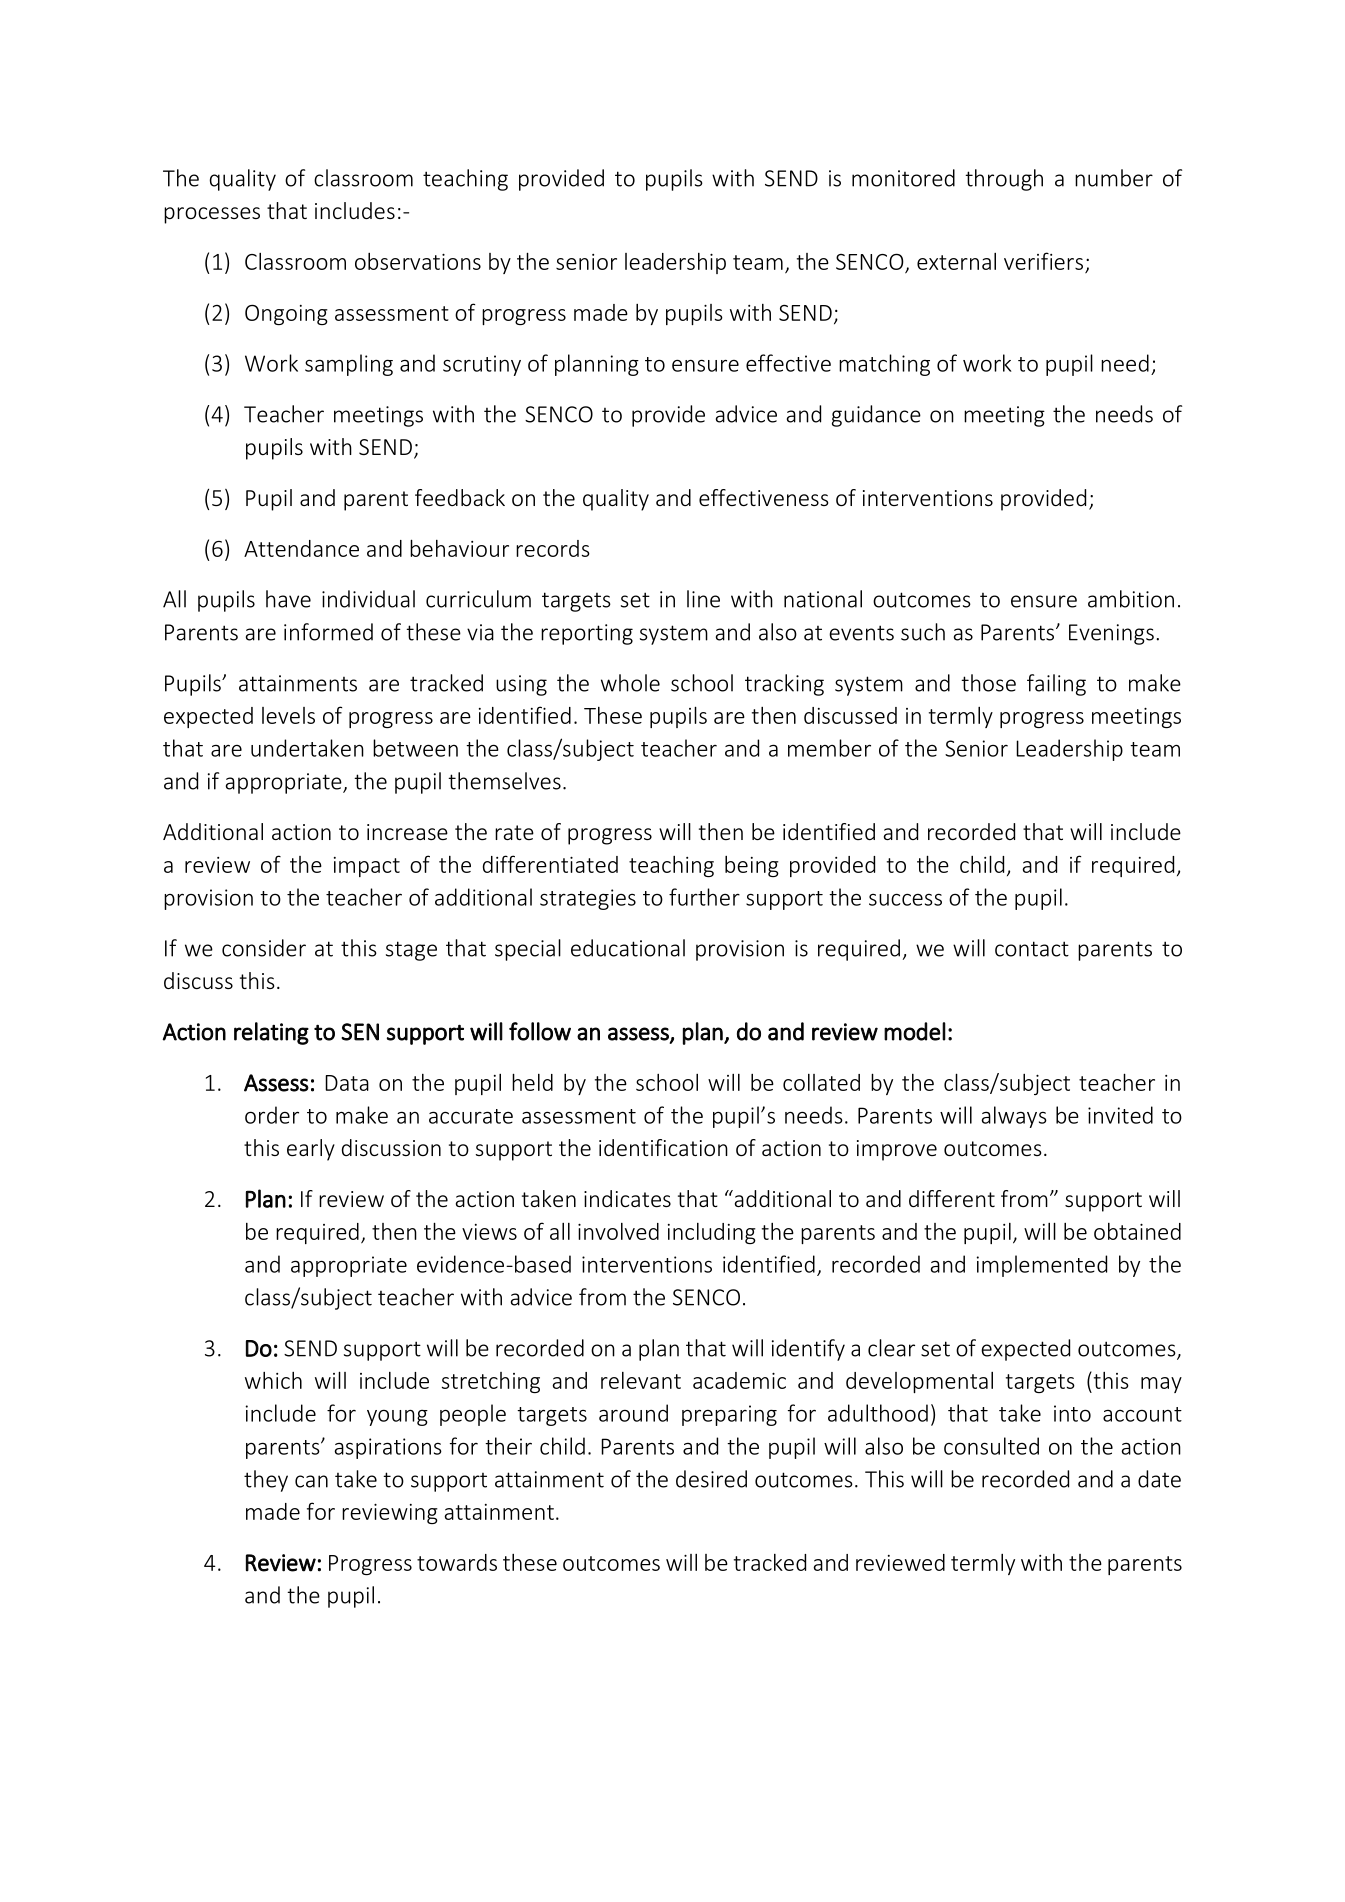  What do you see at coordinates (367, 867) in the image?
I see `impact` at bounding box center [367, 867].
